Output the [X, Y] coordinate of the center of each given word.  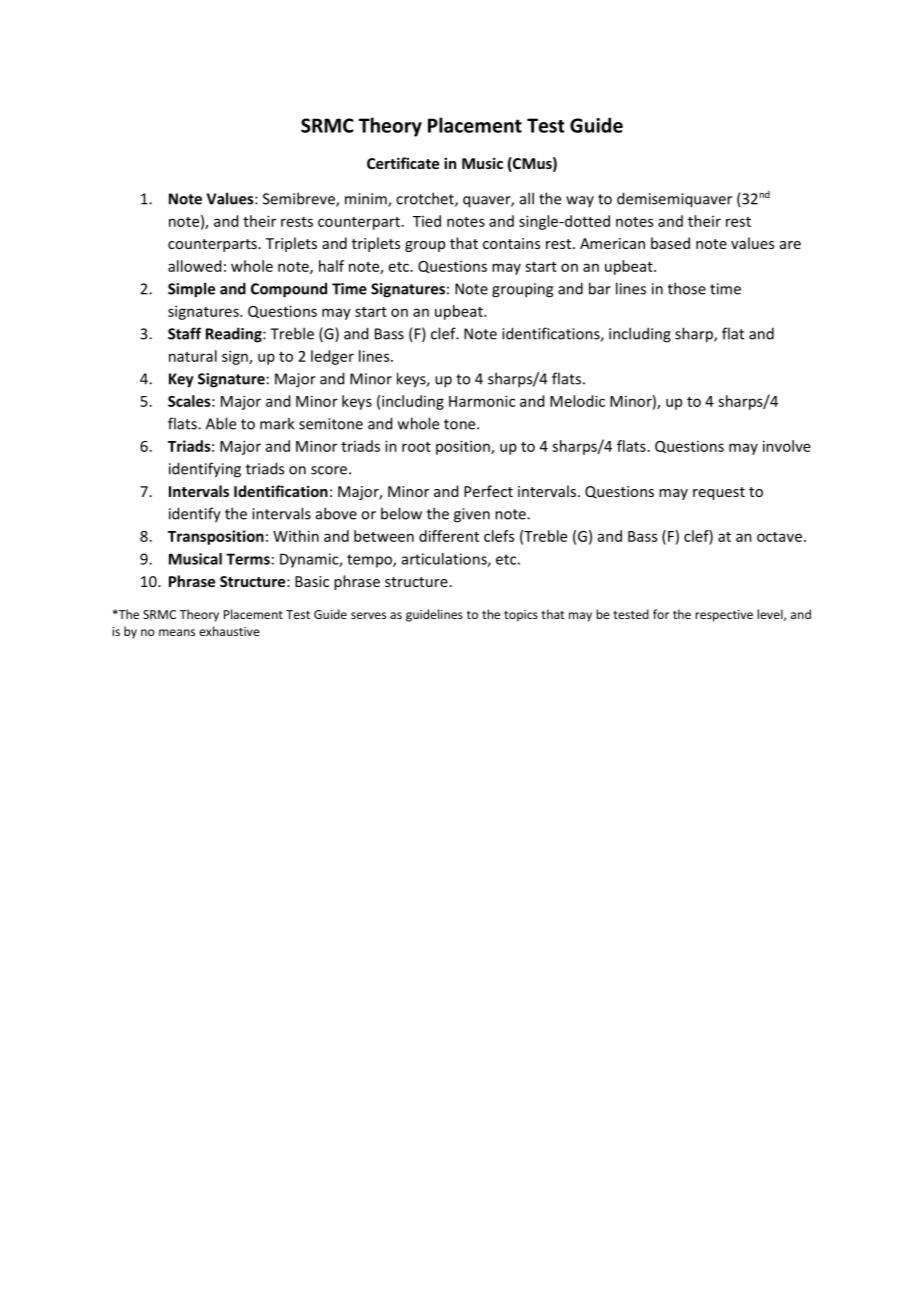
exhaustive [229, 631]
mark [277, 423]
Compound [289, 290]
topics [521, 616]
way [580, 201]
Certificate [403, 163]
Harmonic [482, 401]
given [472, 515]
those [687, 288]
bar [600, 288]
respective [724, 616]
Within [296, 536]
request [719, 493]
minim [367, 200]
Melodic [577, 401]
